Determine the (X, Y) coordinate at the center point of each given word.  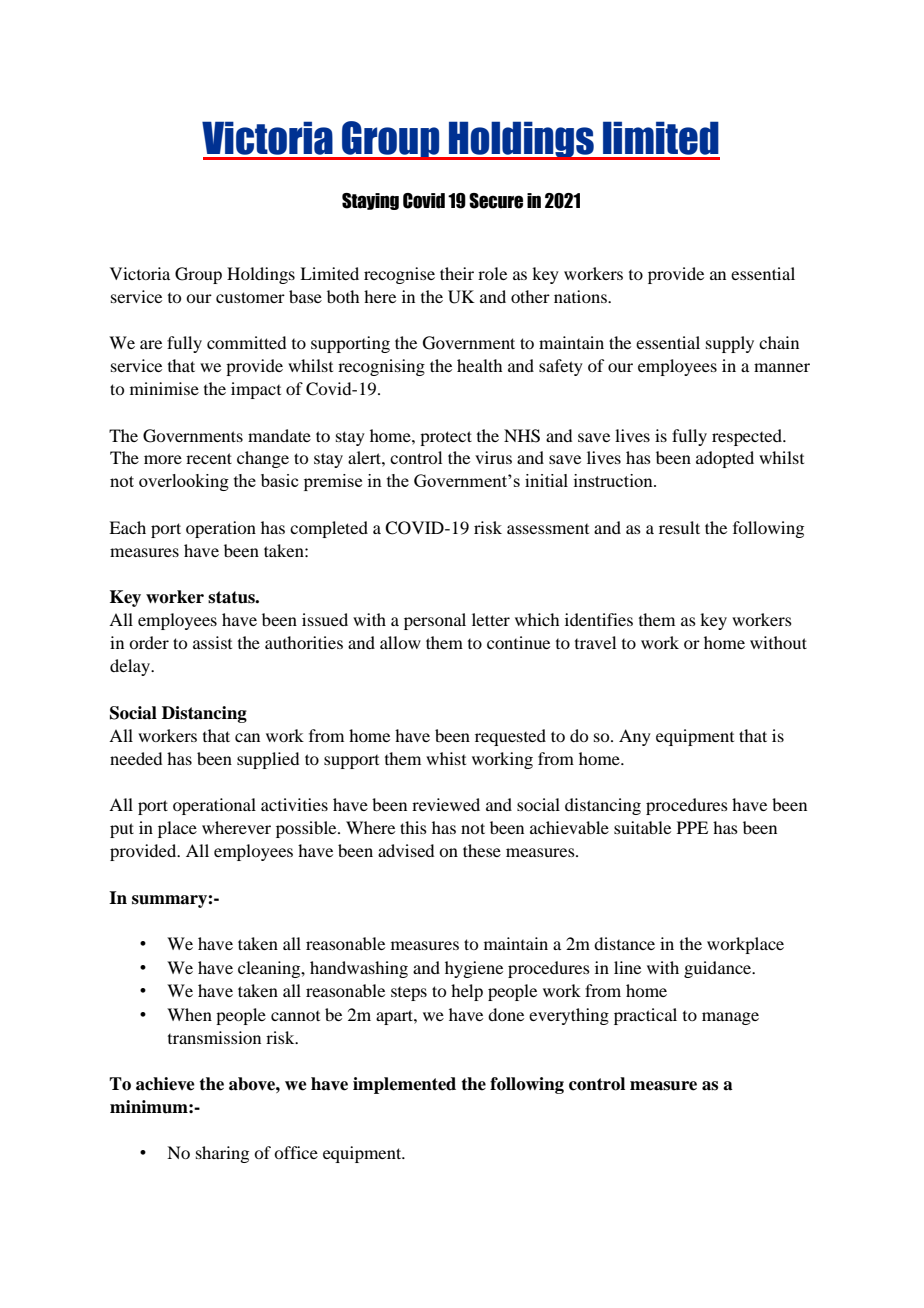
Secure (496, 201)
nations (581, 296)
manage (730, 1018)
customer (250, 297)
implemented (404, 1085)
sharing (222, 1154)
